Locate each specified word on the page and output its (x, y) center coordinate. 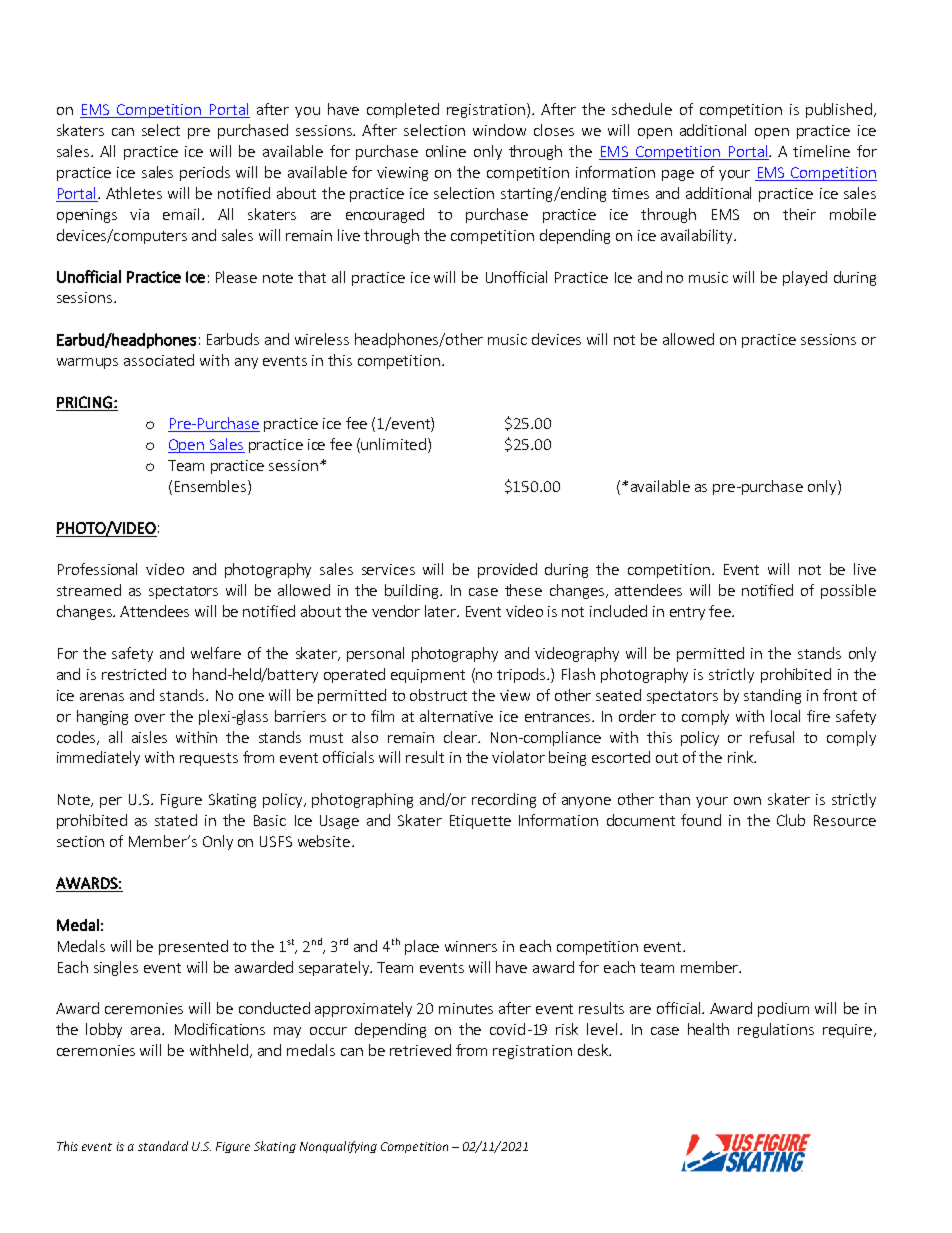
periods (205, 173)
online (446, 151)
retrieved (420, 1050)
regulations (776, 1030)
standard (163, 1146)
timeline (821, 151)
